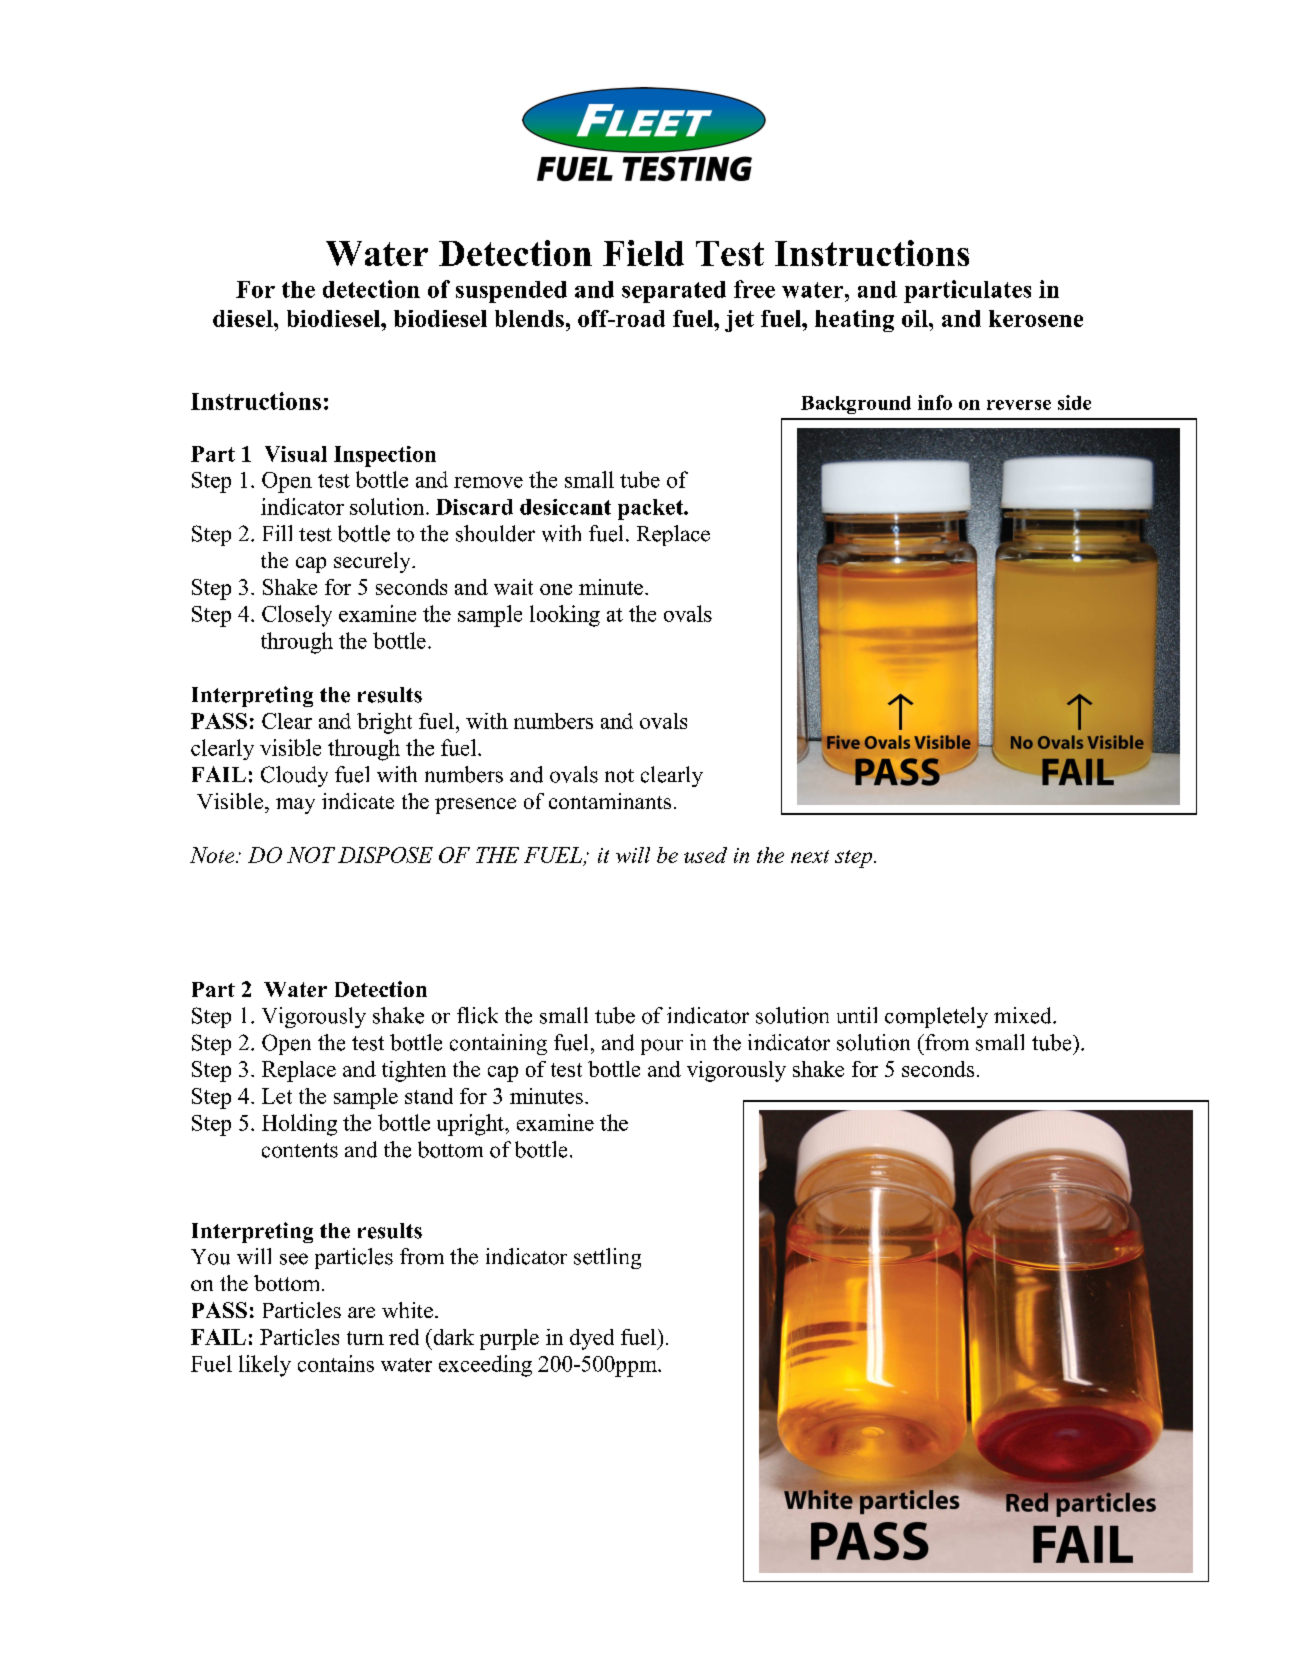 The width and height of the screenshot is (1296, 1677). What do you see at coordinates (592, 1339) in the screenshot?
I see `dyed` at bounding box center [592, 1339].
